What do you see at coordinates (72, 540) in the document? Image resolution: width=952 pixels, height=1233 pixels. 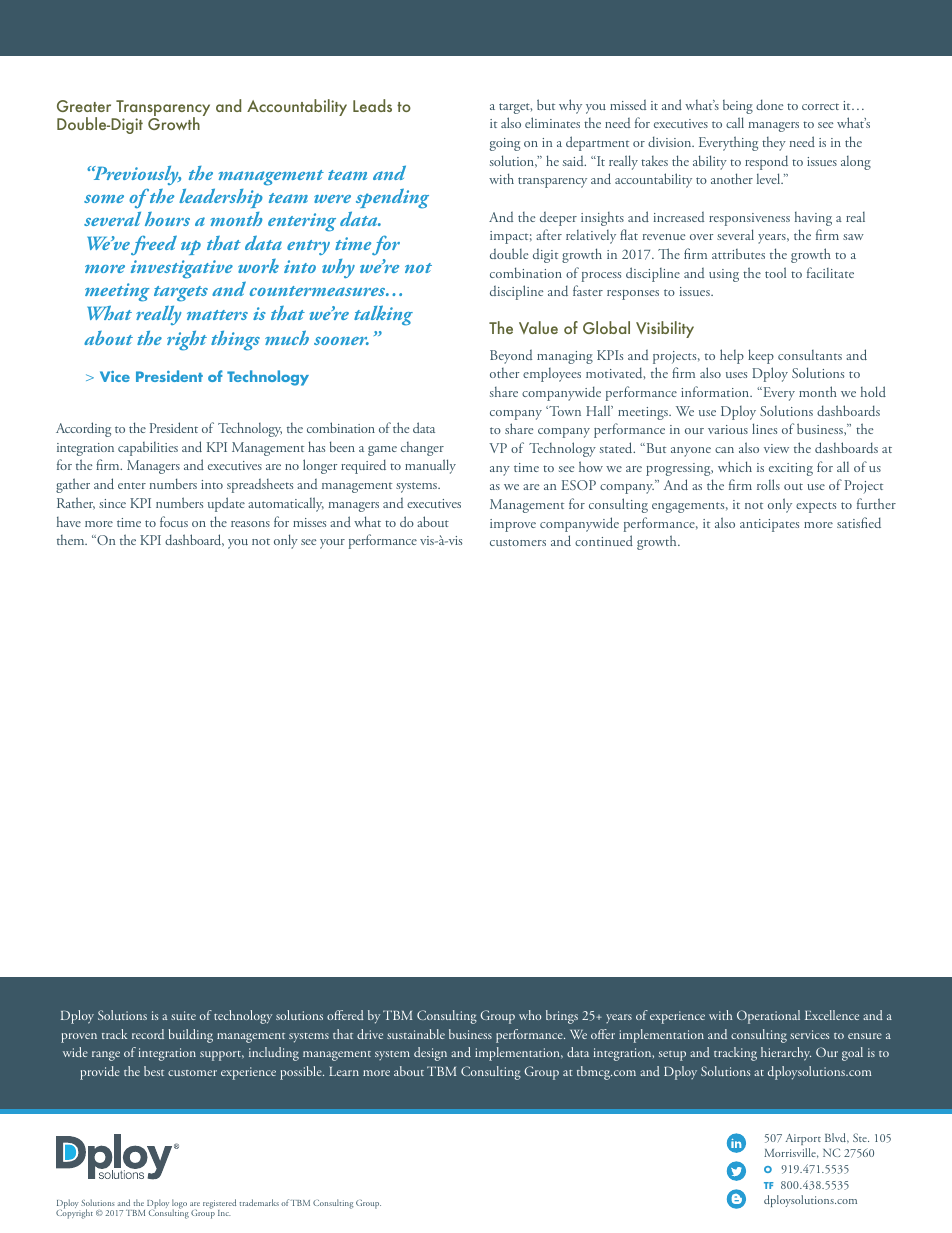 I see `them` at bounding box center [72, 540].
